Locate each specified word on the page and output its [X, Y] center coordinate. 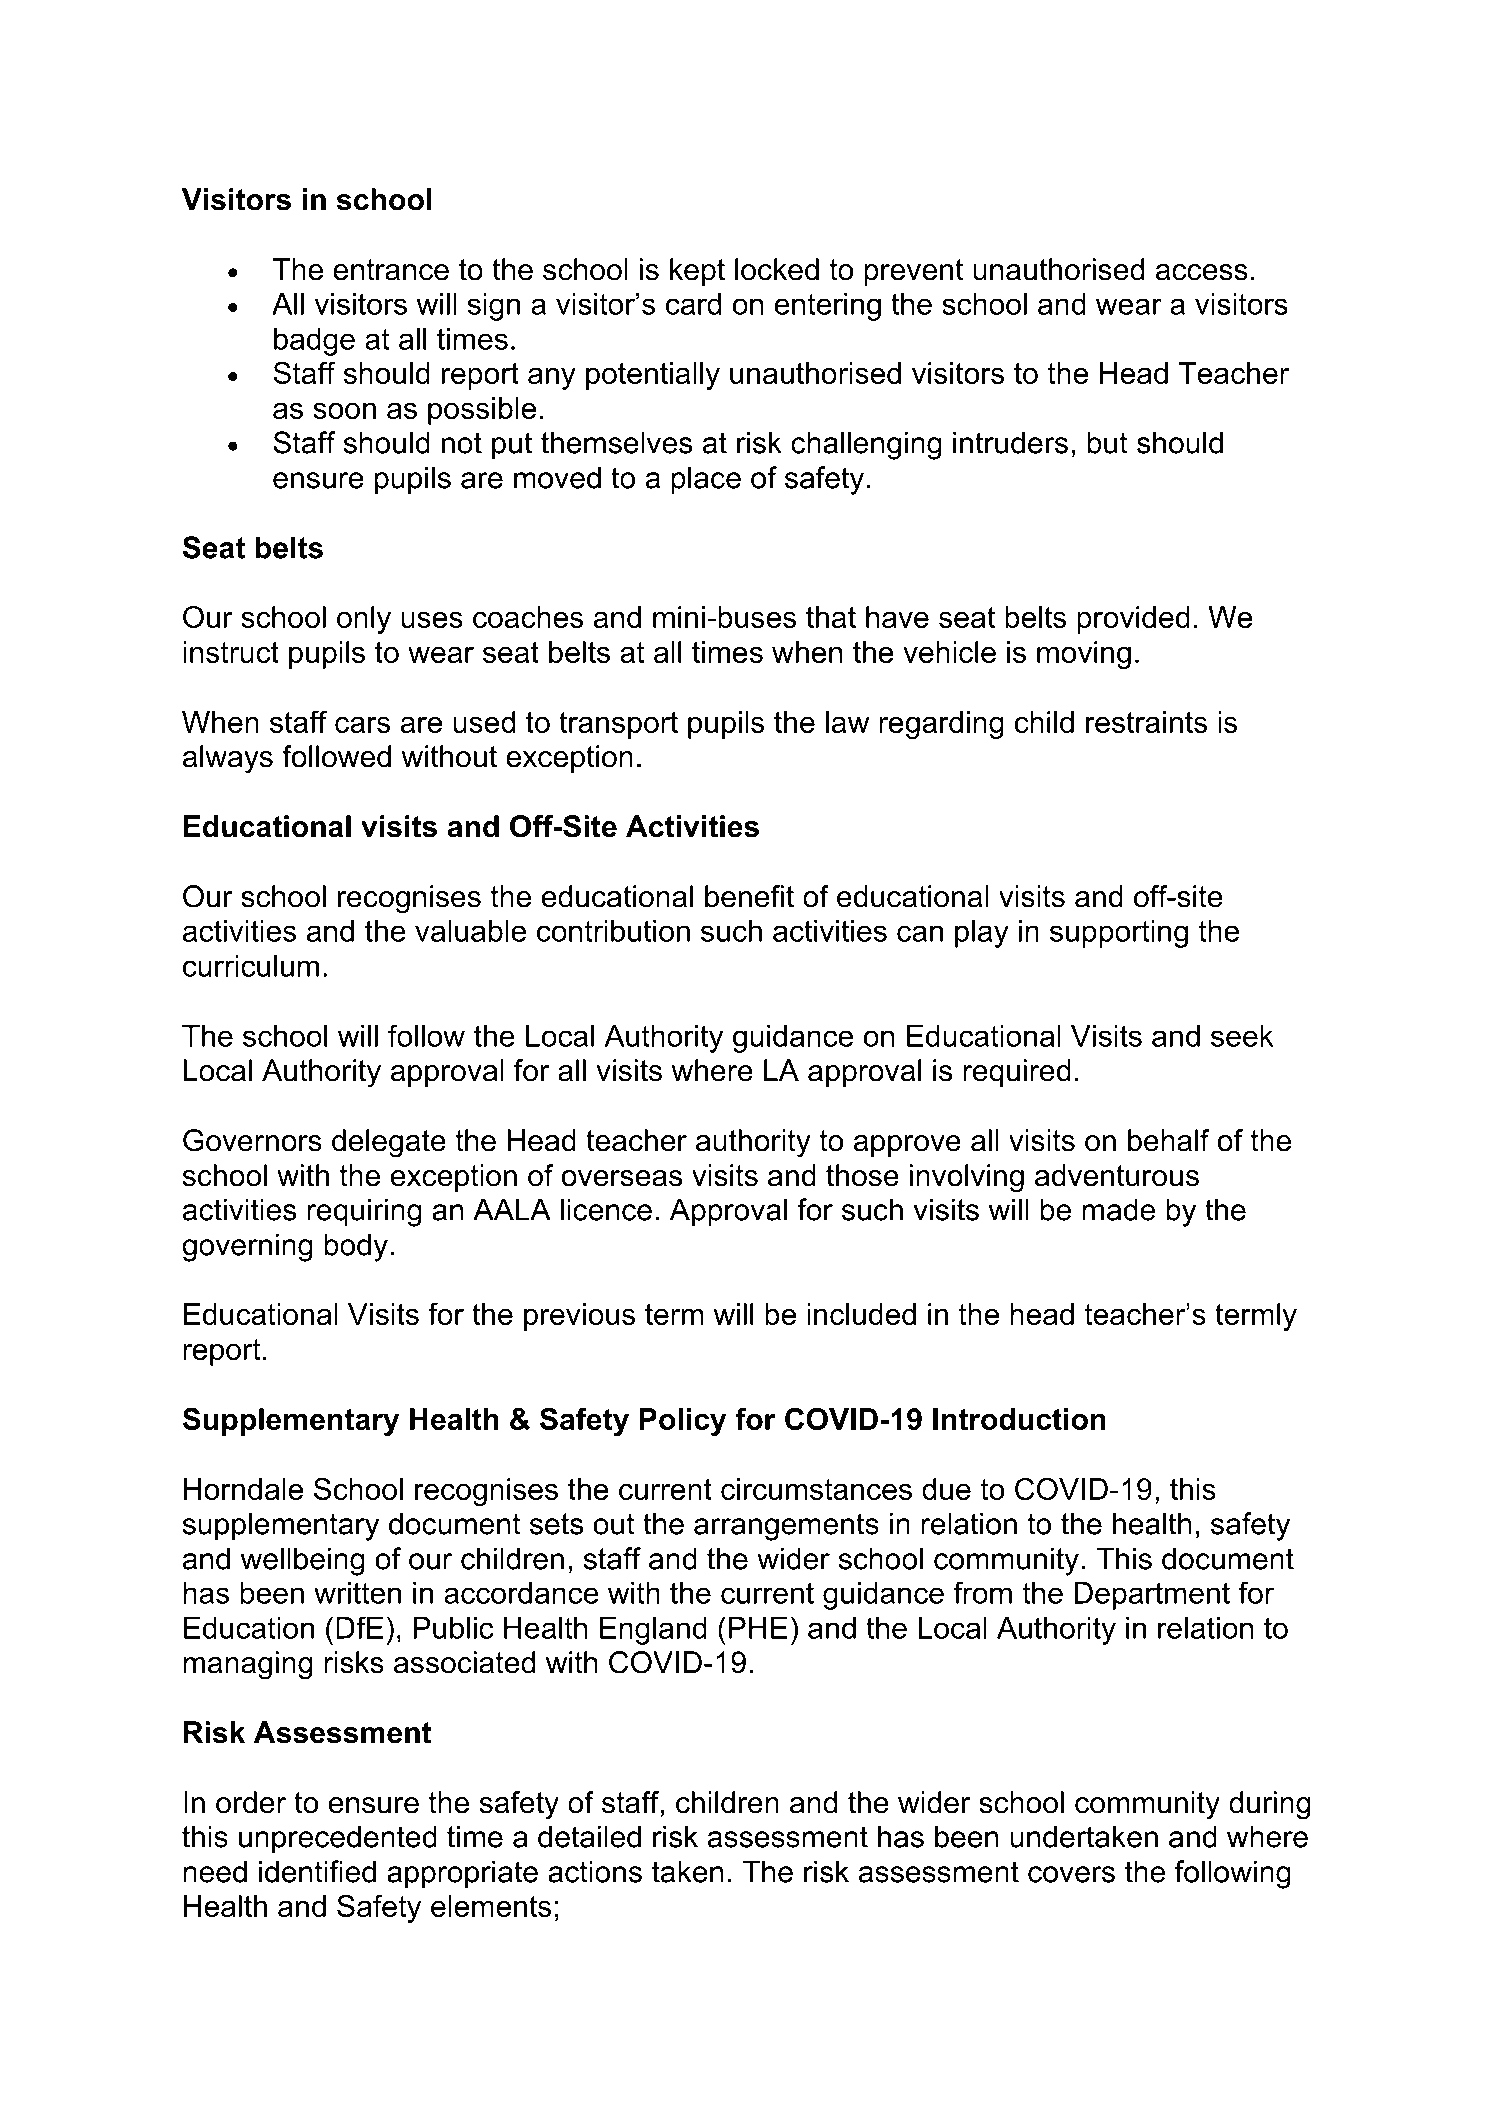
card [693, 304]
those [862, 1175]
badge [314, 342]
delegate [389, 1143]
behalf [1169, 1140]
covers [1071, 1874]
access [1202, 272]
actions [595, 1871]
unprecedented [338, 1839]
